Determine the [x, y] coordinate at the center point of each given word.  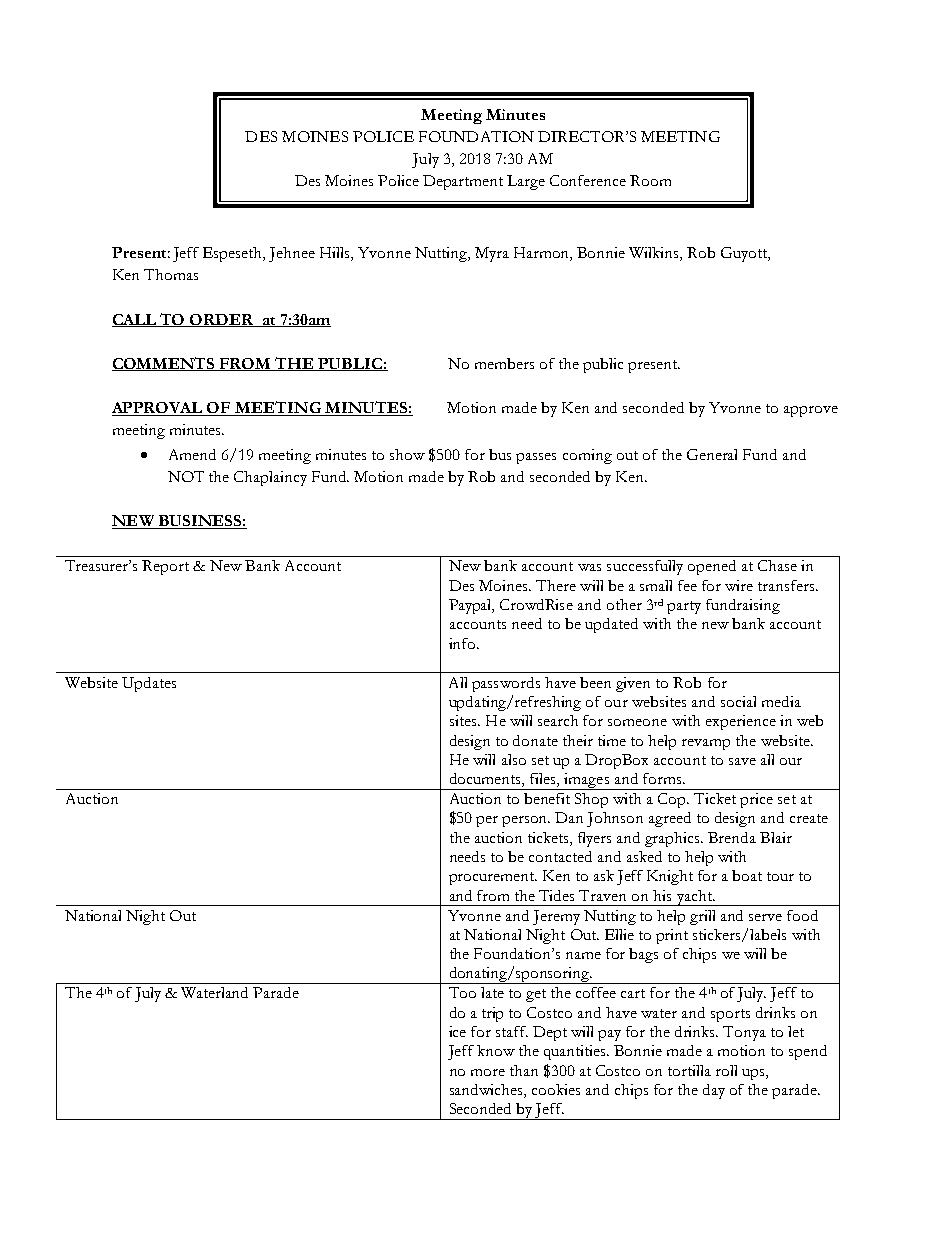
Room [650, 180]
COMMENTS [165, 364]
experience [741, 722]
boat [747, 875]
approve [811, 411]
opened [712, 567]
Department [463, 182]
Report [165, 567]
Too [462, 992]
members [504, 363]
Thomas [171, 274]
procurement [493, 878]
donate [535, 740]
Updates [149, 684]
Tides [556, 895]
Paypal [471, 606]
